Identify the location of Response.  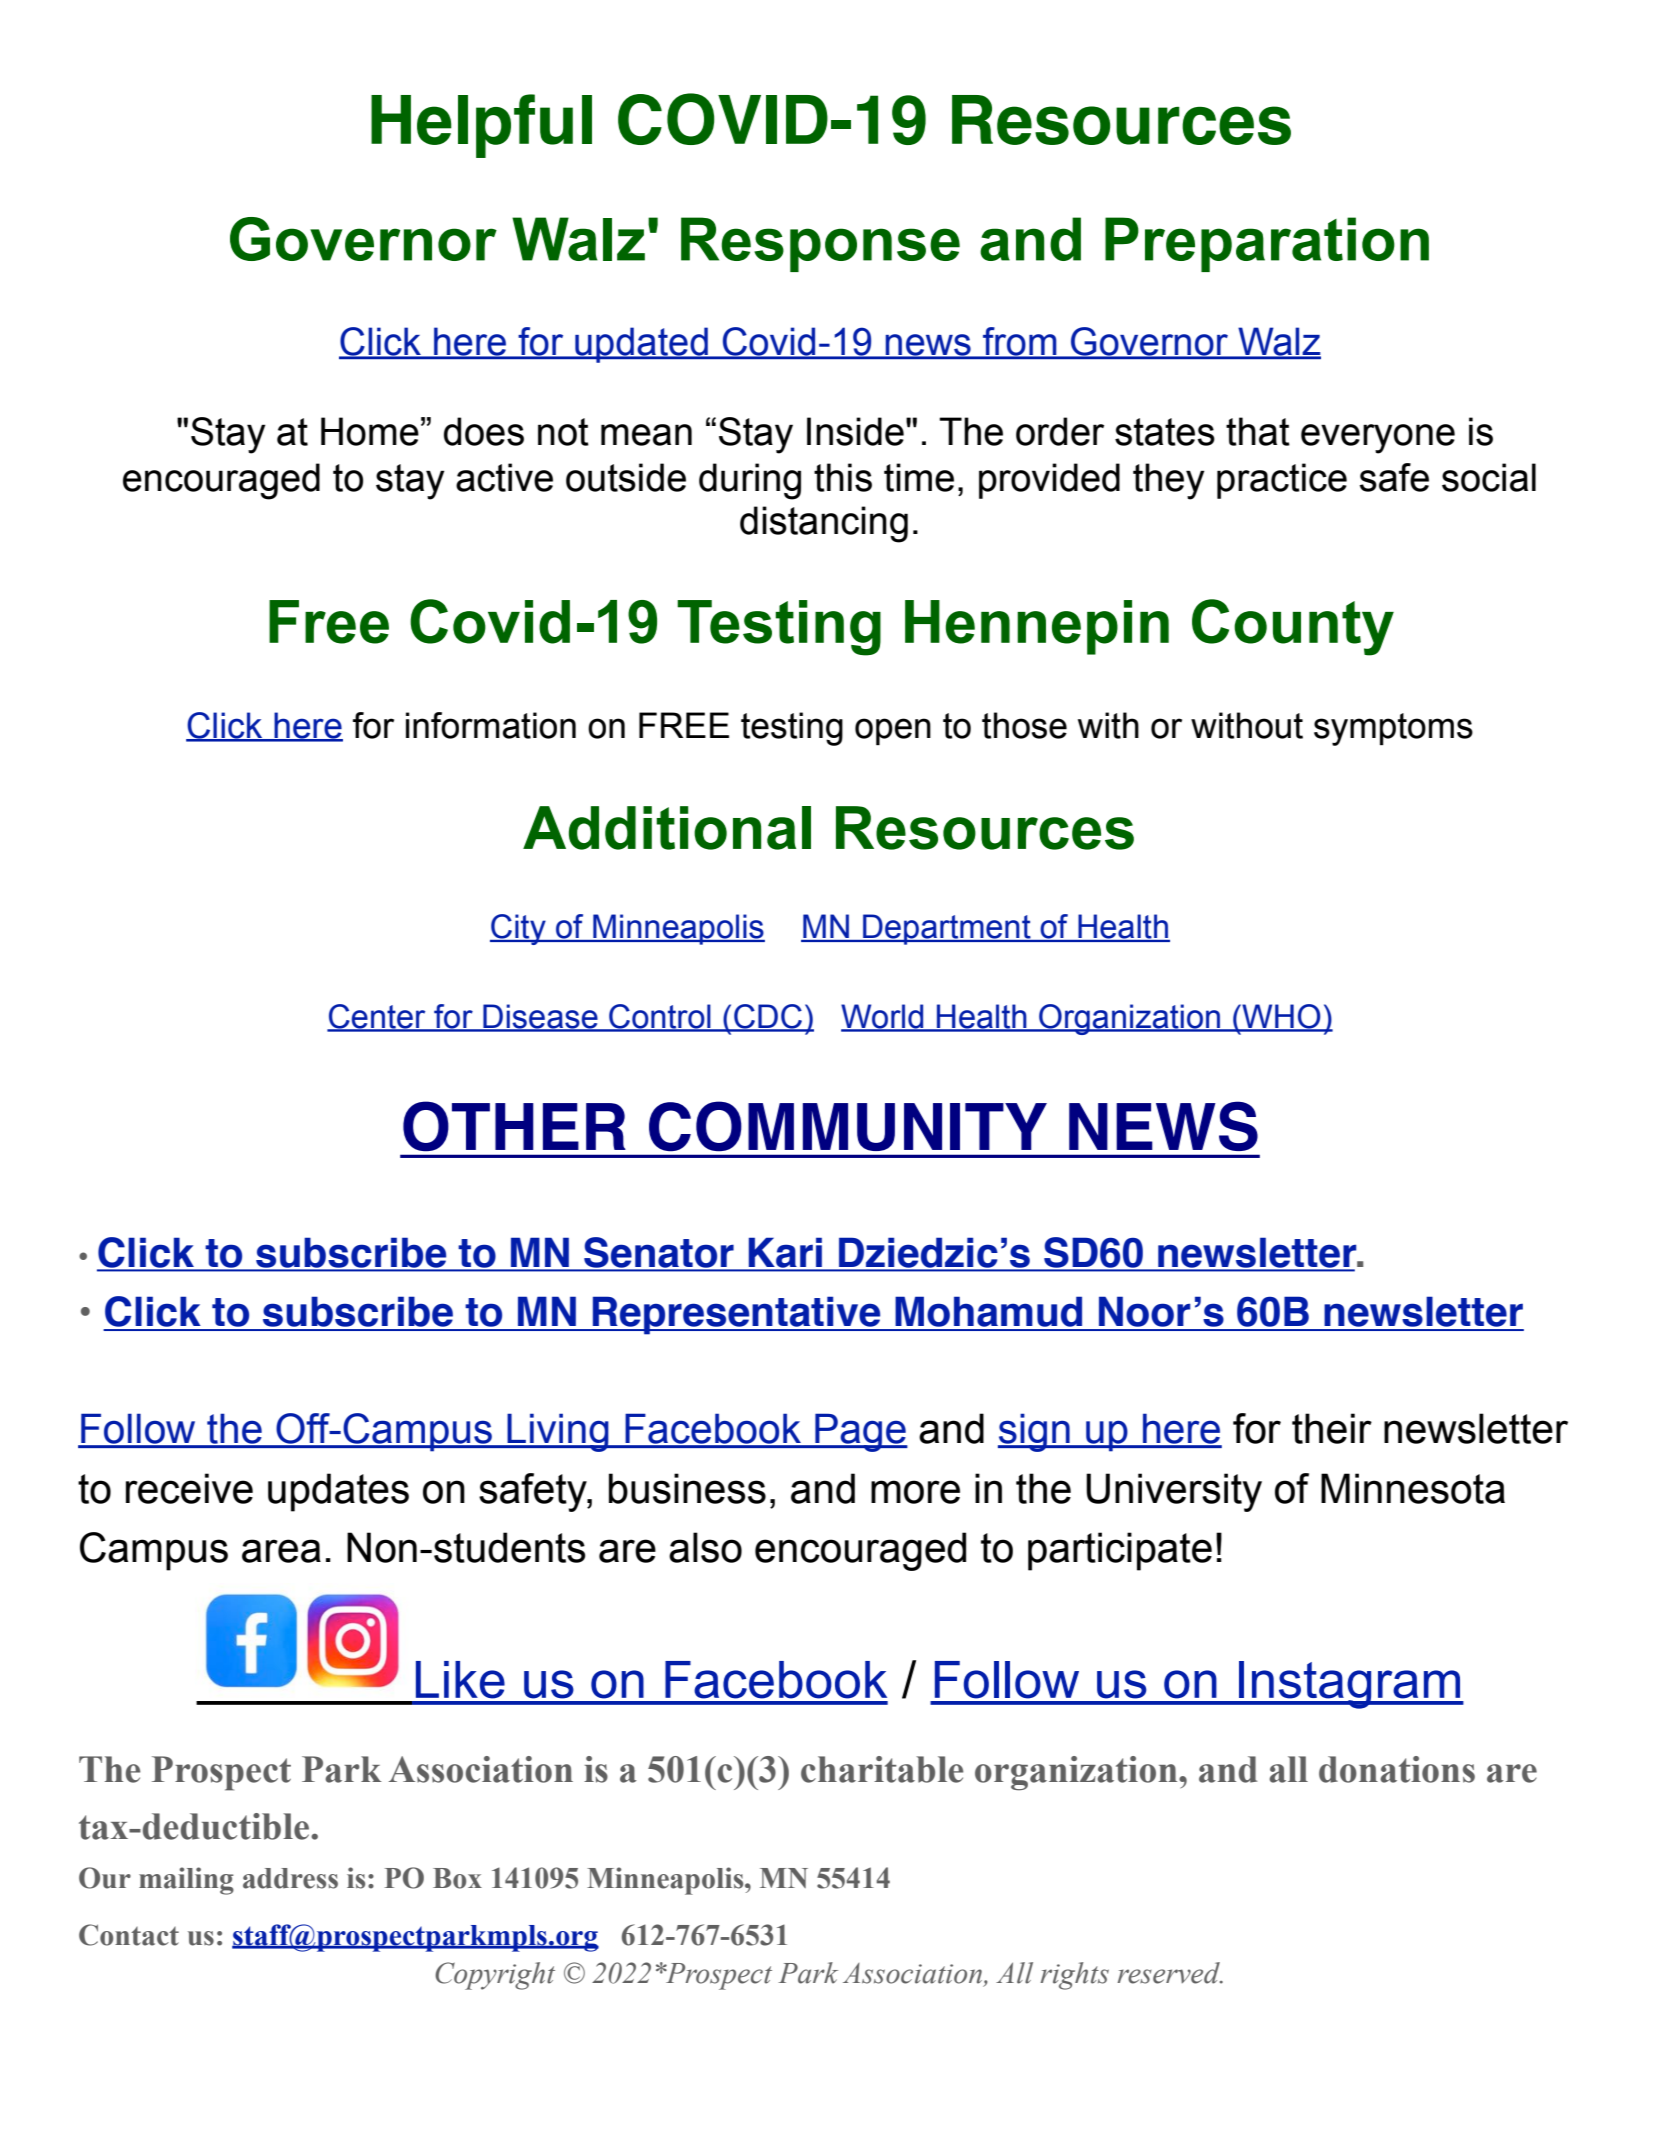
(820, 244).
